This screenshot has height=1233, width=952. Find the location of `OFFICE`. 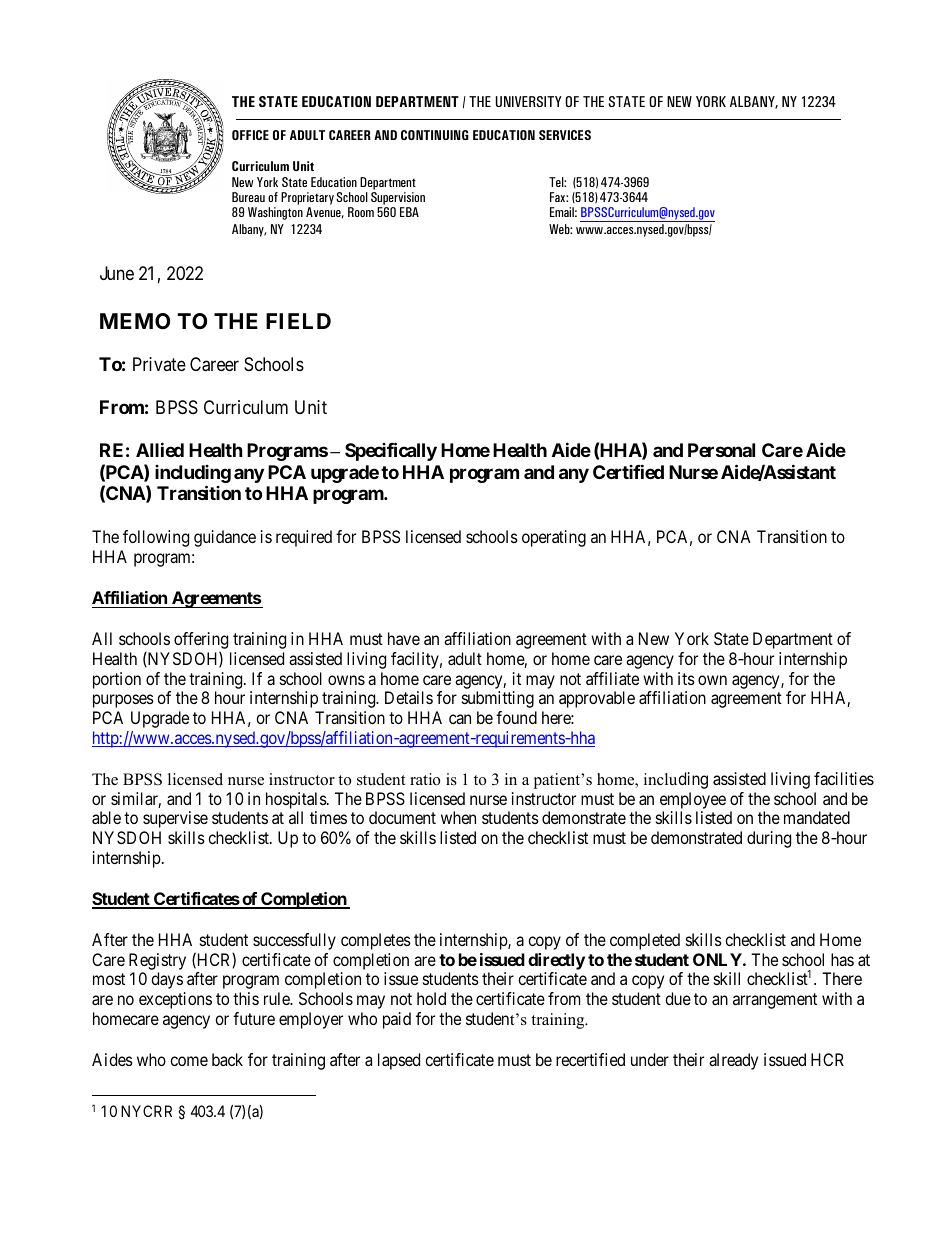

OFFICE is located at coordinates (250, 135).
